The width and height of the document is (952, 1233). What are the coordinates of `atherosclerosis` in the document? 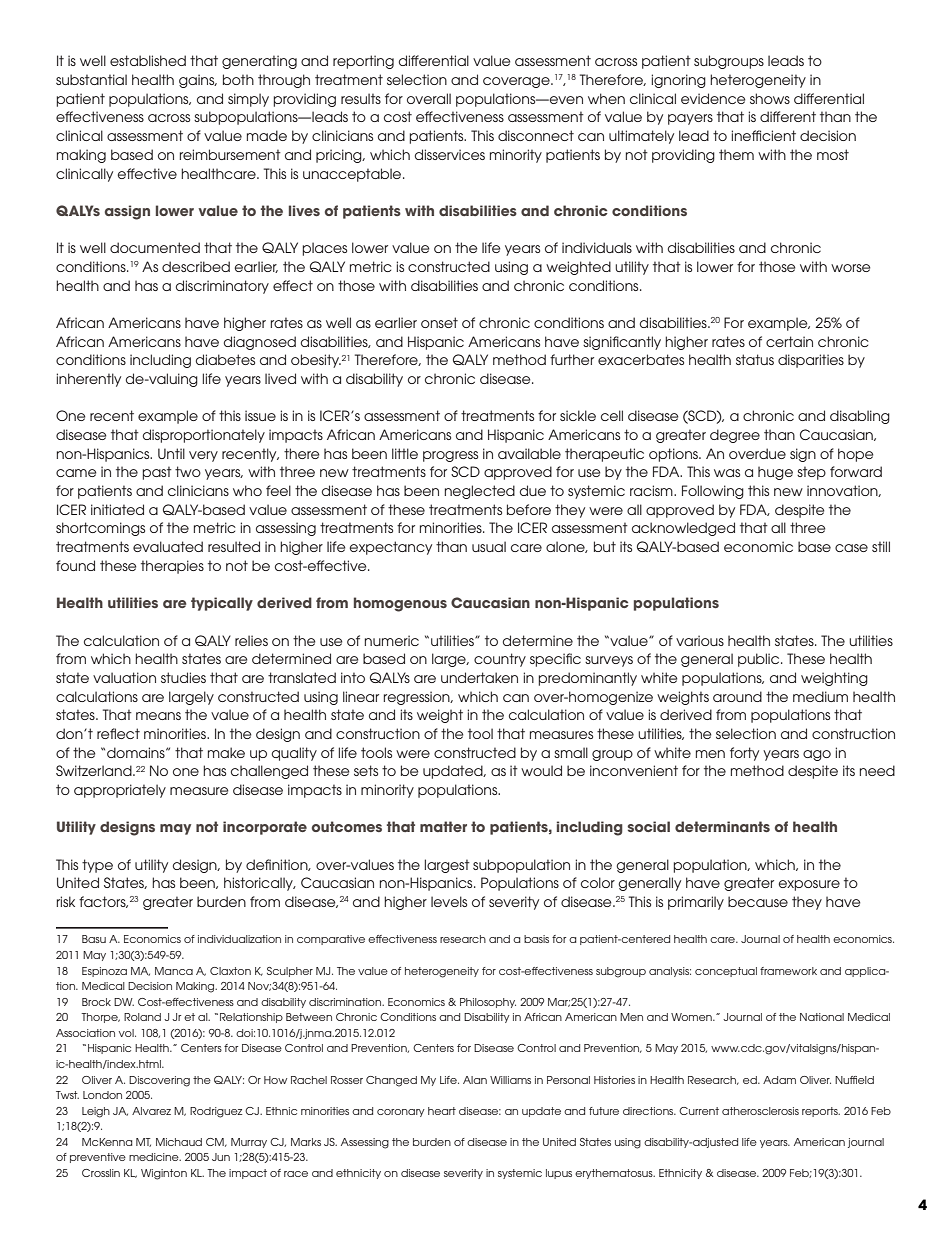 It's located at (760, 1111).
